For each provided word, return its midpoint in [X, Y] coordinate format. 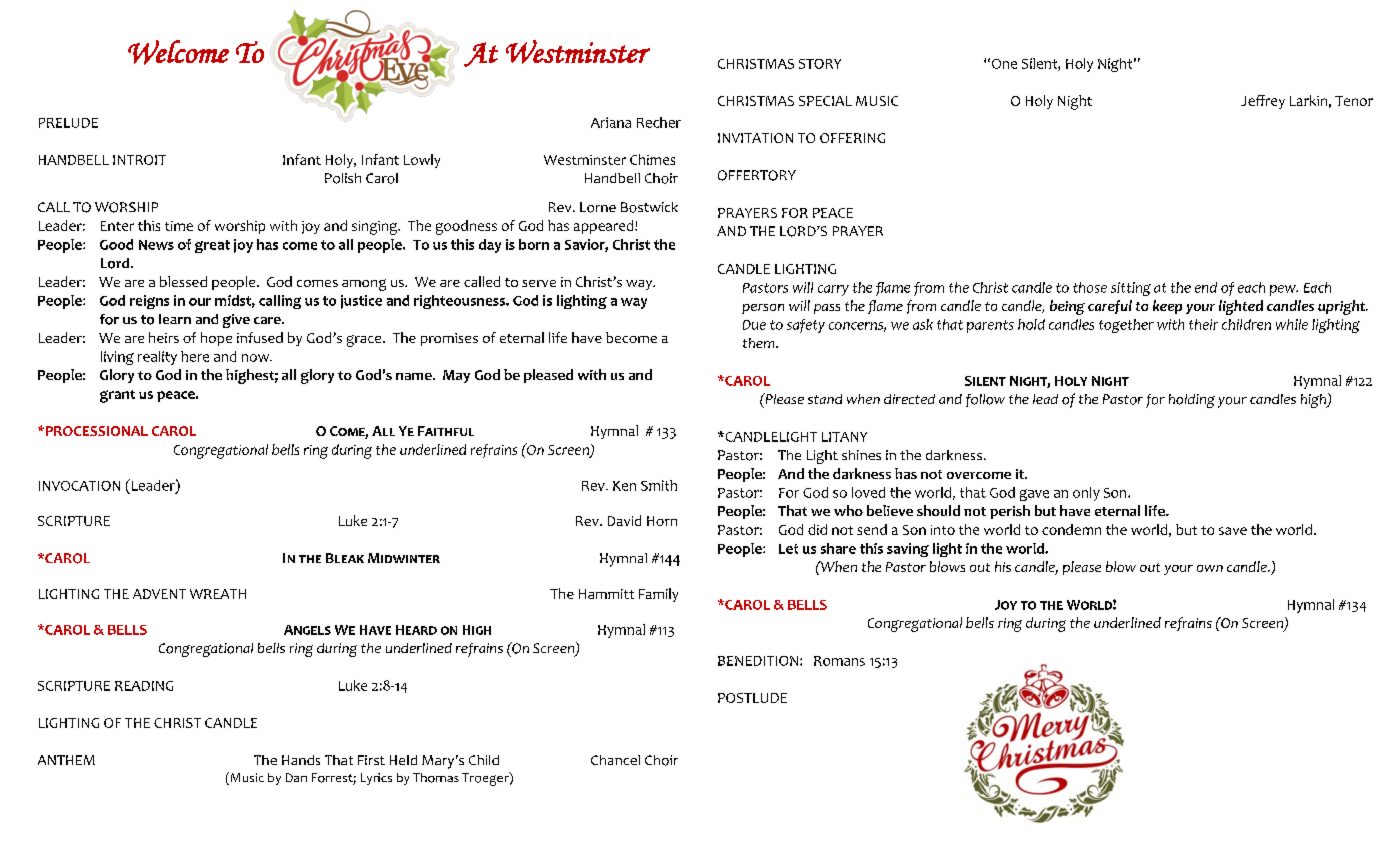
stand [825, 399]
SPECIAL [825, 101]
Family [658, 595]
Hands [301, 760]
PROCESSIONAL [95, 431]
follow [985, 400]
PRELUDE [68, 123]
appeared [605, 227]
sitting [1131, 289]
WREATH [218, 594]
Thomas [436, 778]
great [212, 246]
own [1210, 568]
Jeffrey [1263, 102]
